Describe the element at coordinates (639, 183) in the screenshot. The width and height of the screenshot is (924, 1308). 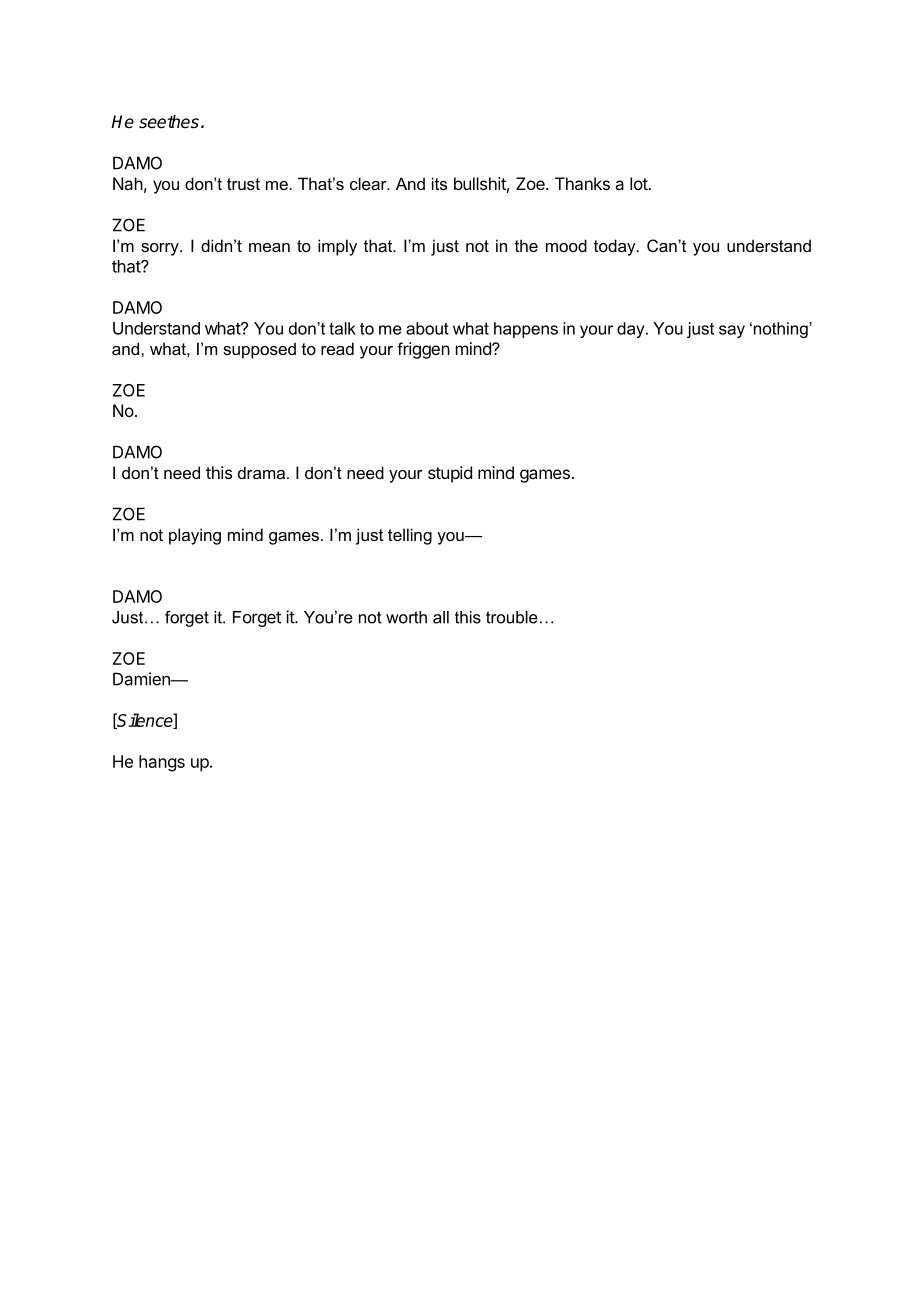
I see `lot` at that location.
